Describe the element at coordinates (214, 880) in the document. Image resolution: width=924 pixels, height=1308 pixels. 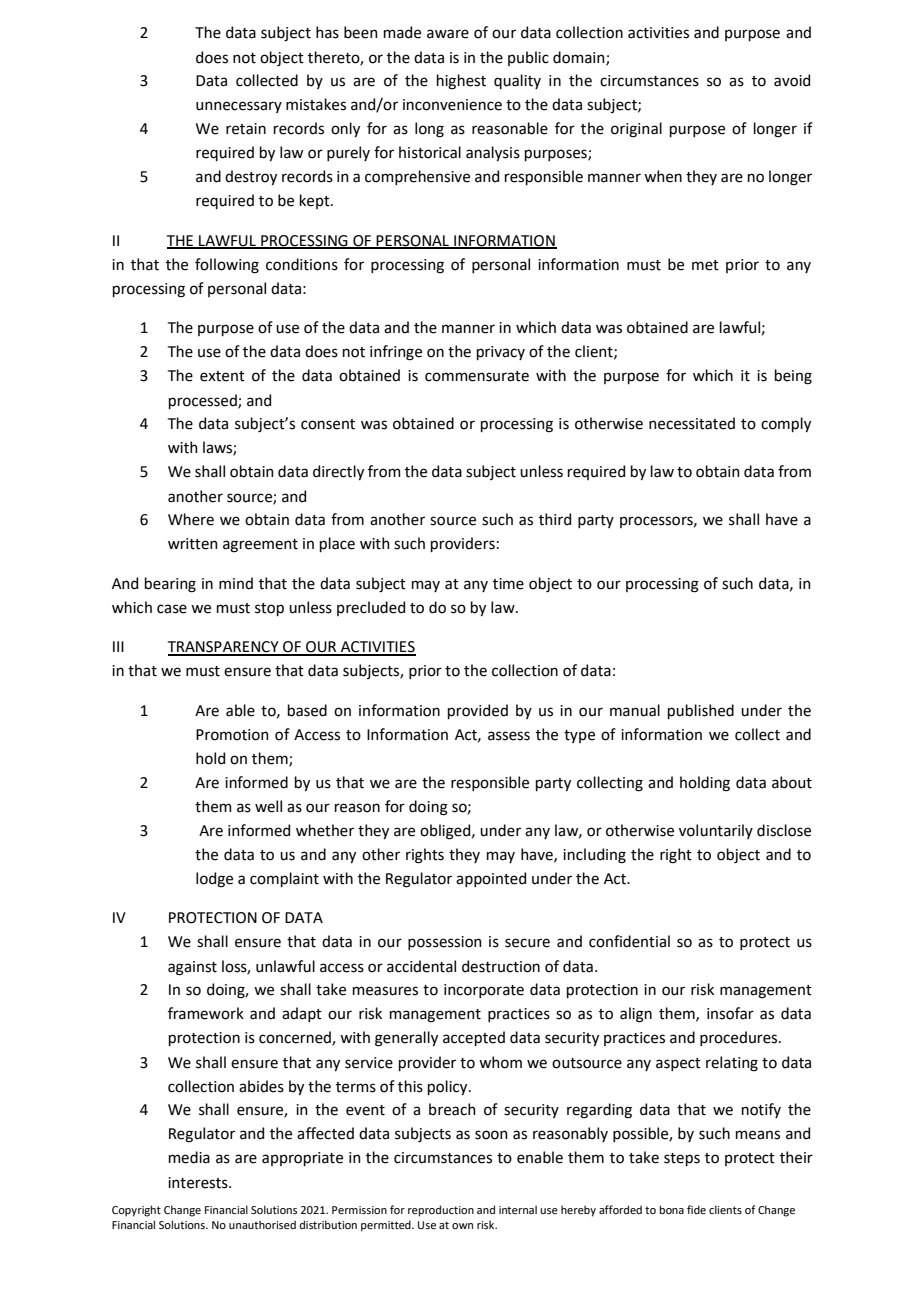
I see `lodge` at that location.
